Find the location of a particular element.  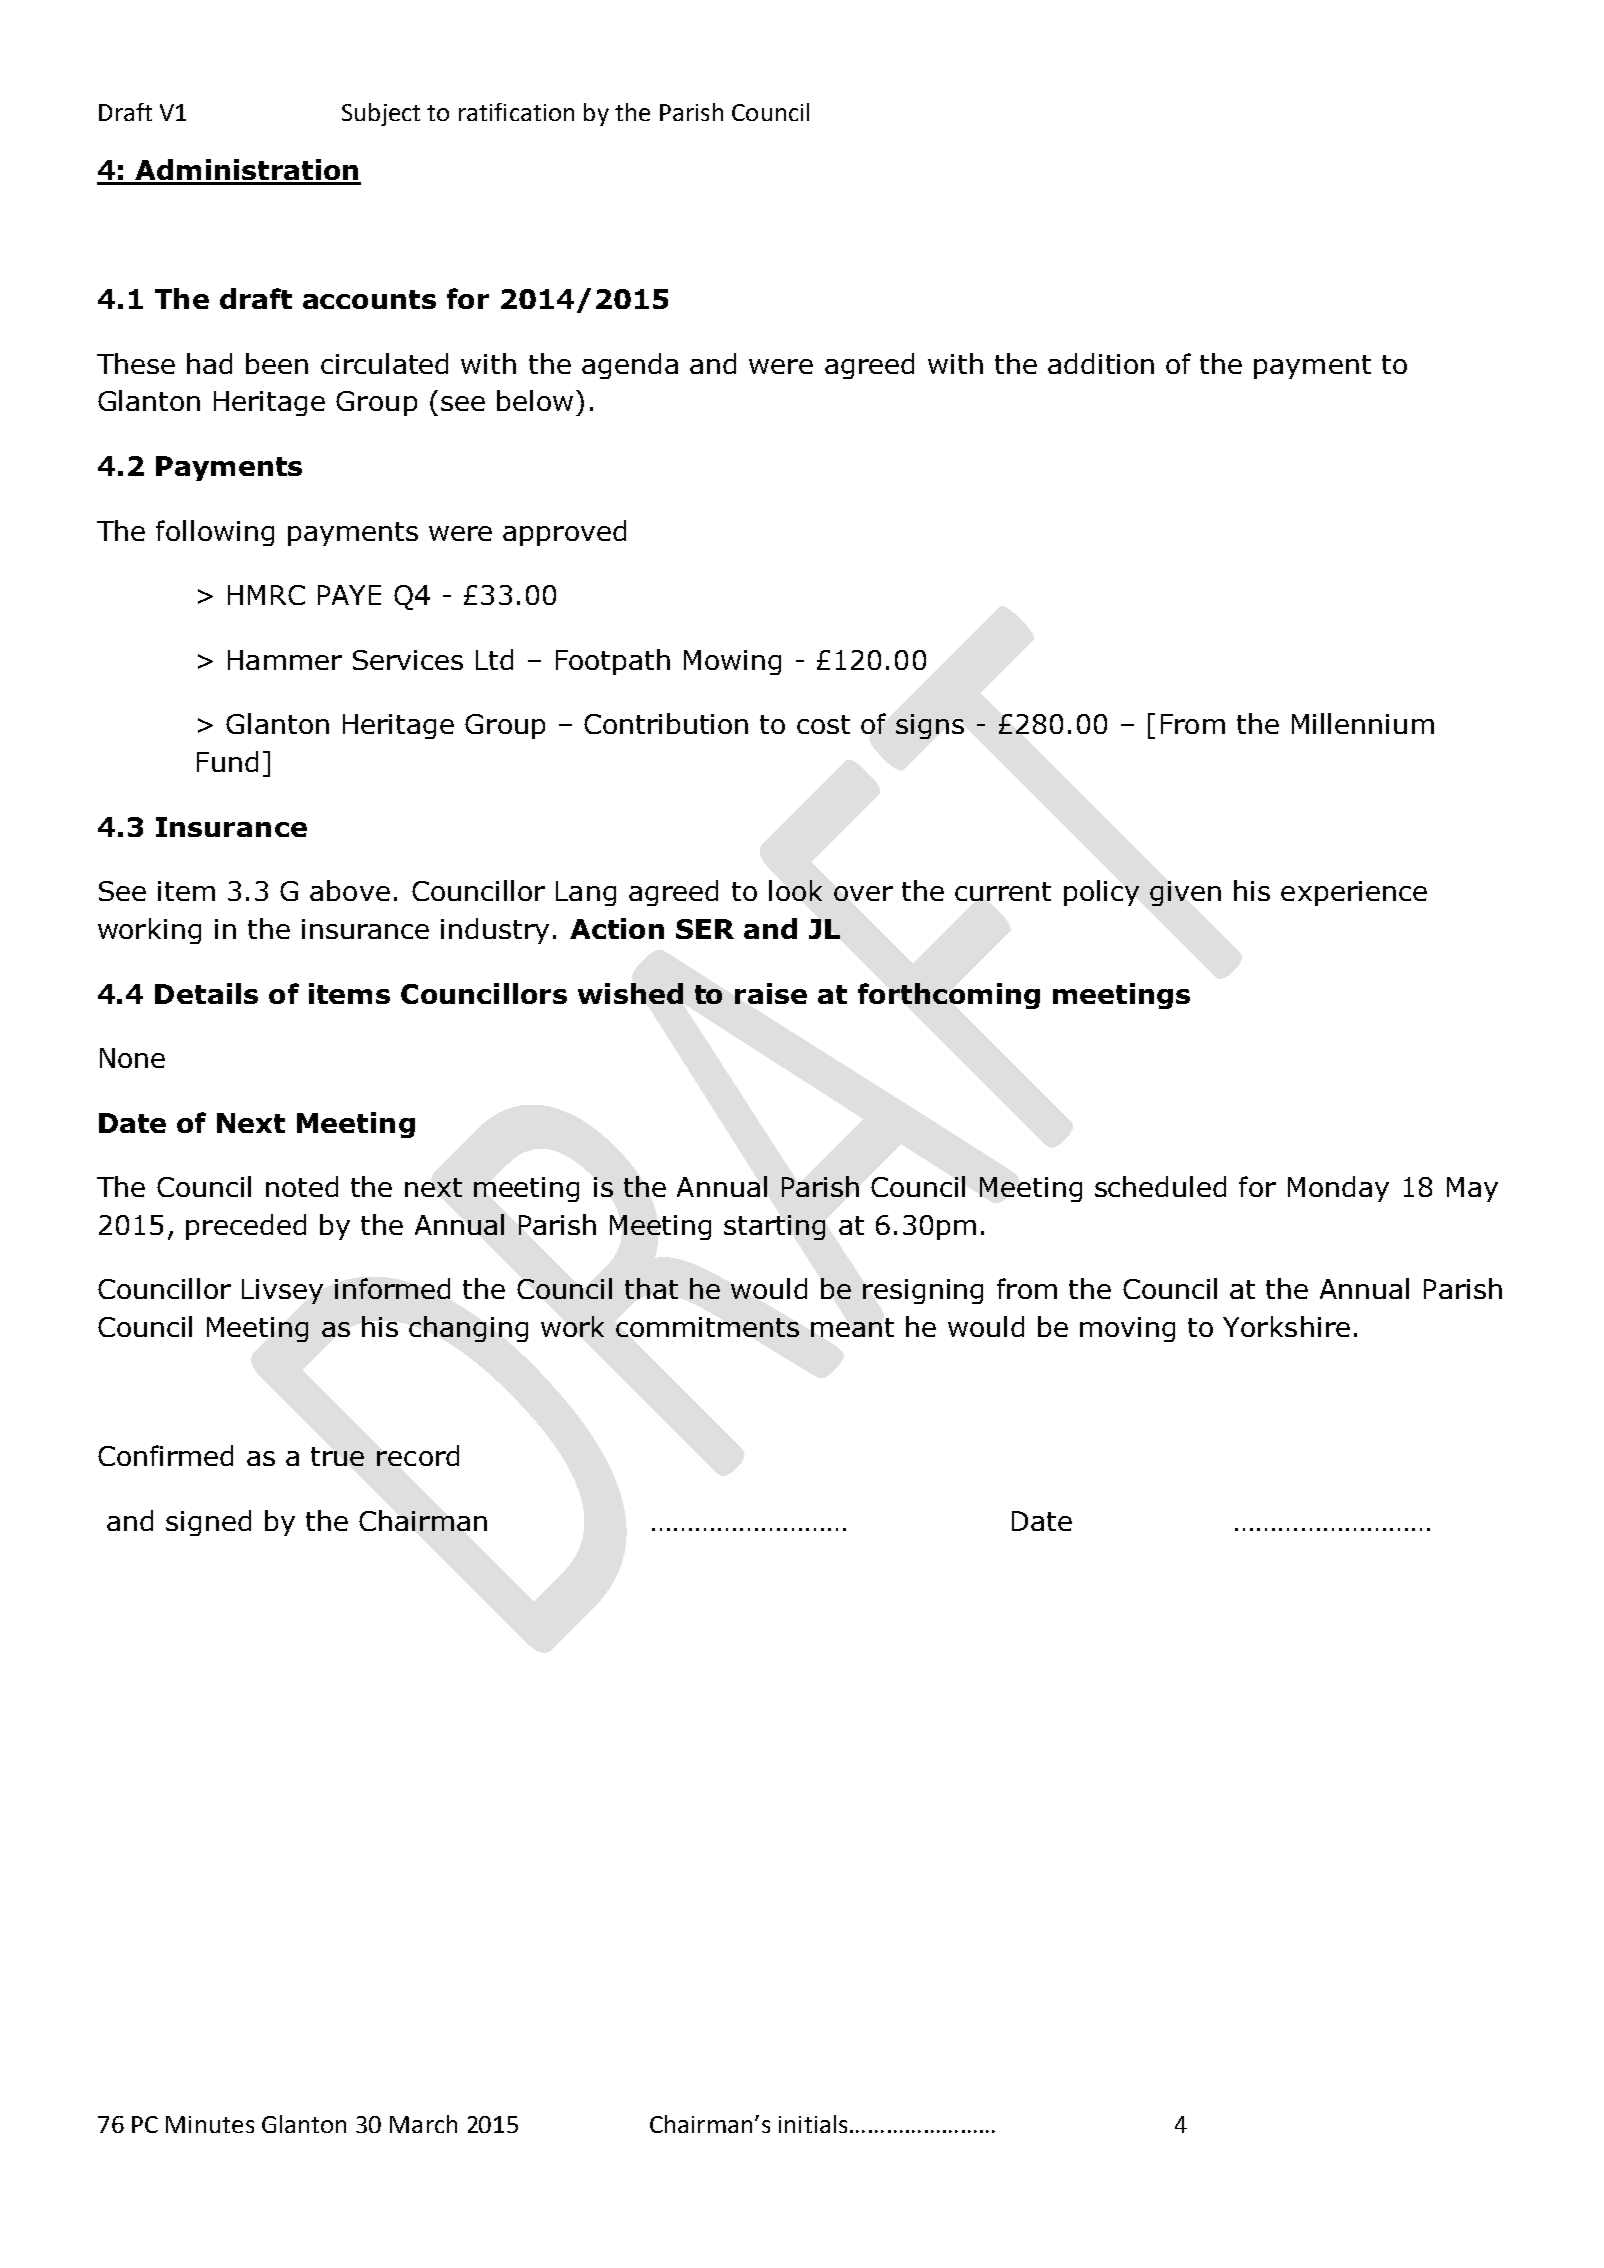

meant is located at coordinates (852, 1327).
